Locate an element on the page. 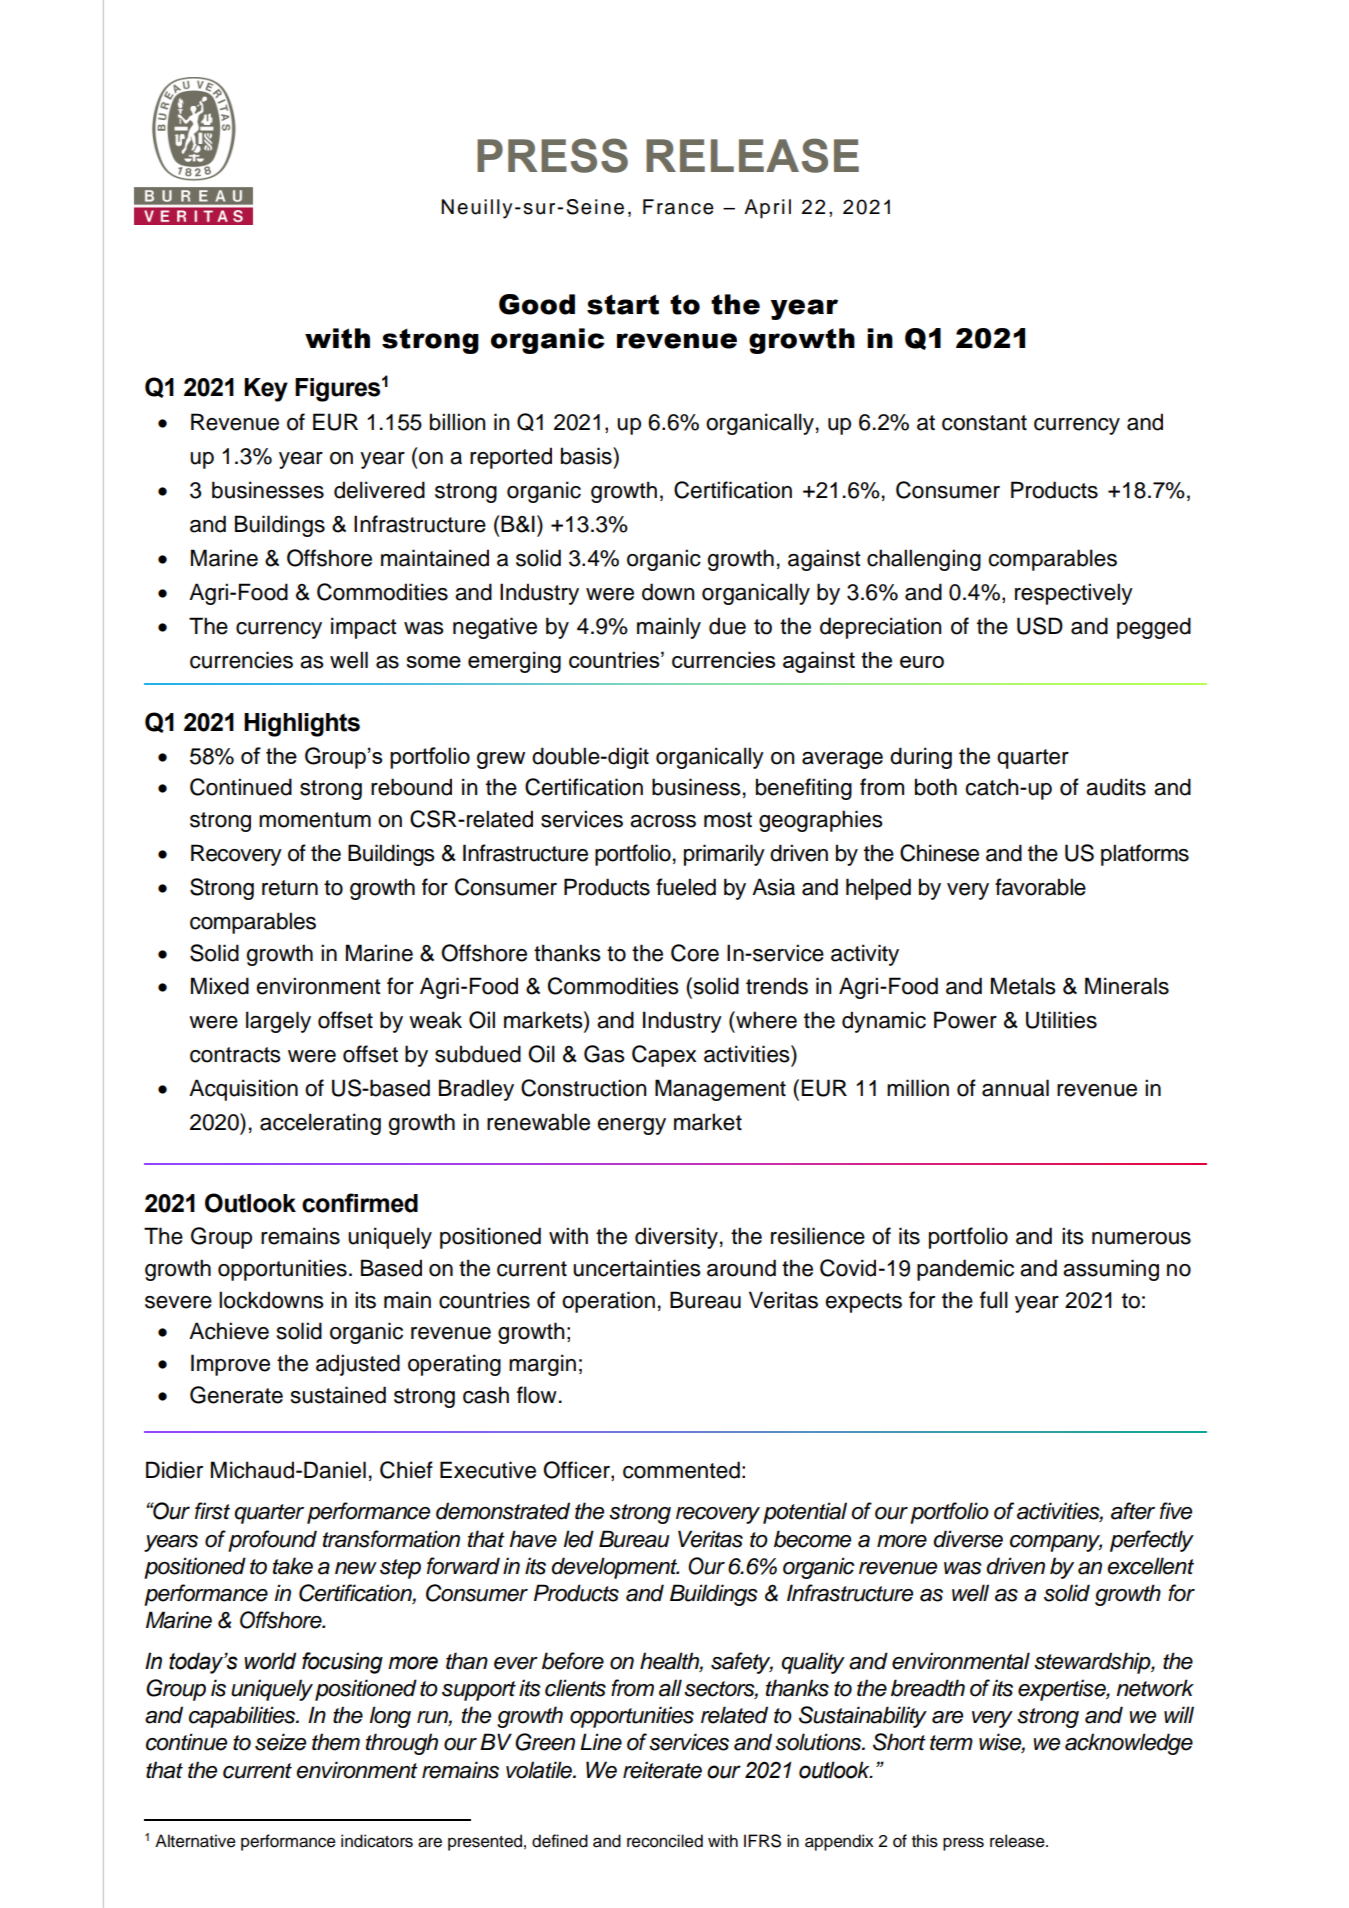 The width and height of the image is (1349, 1908). Key is located at coordinates (266, 390).
